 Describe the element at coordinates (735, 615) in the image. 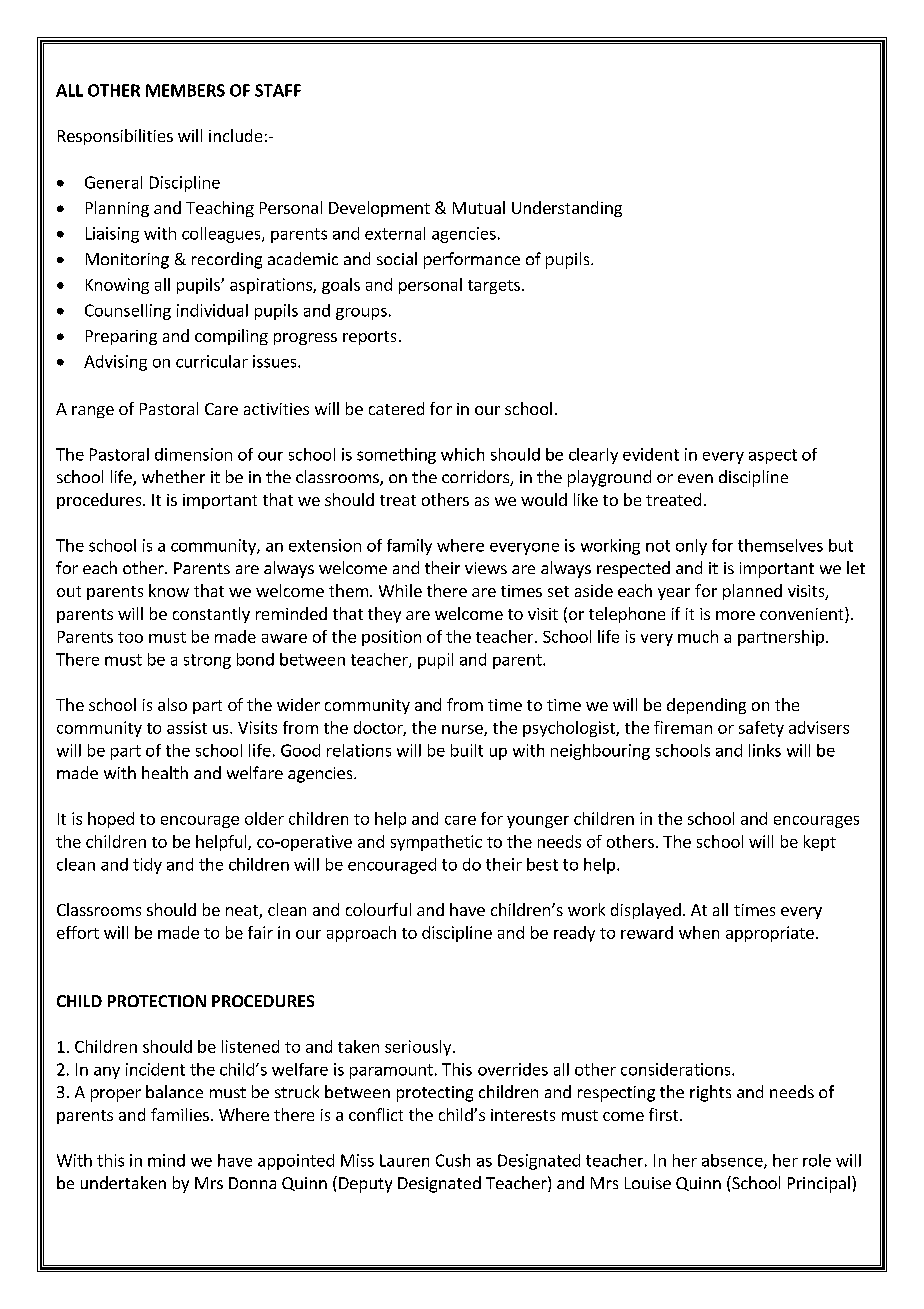

I see `more` at that location.
